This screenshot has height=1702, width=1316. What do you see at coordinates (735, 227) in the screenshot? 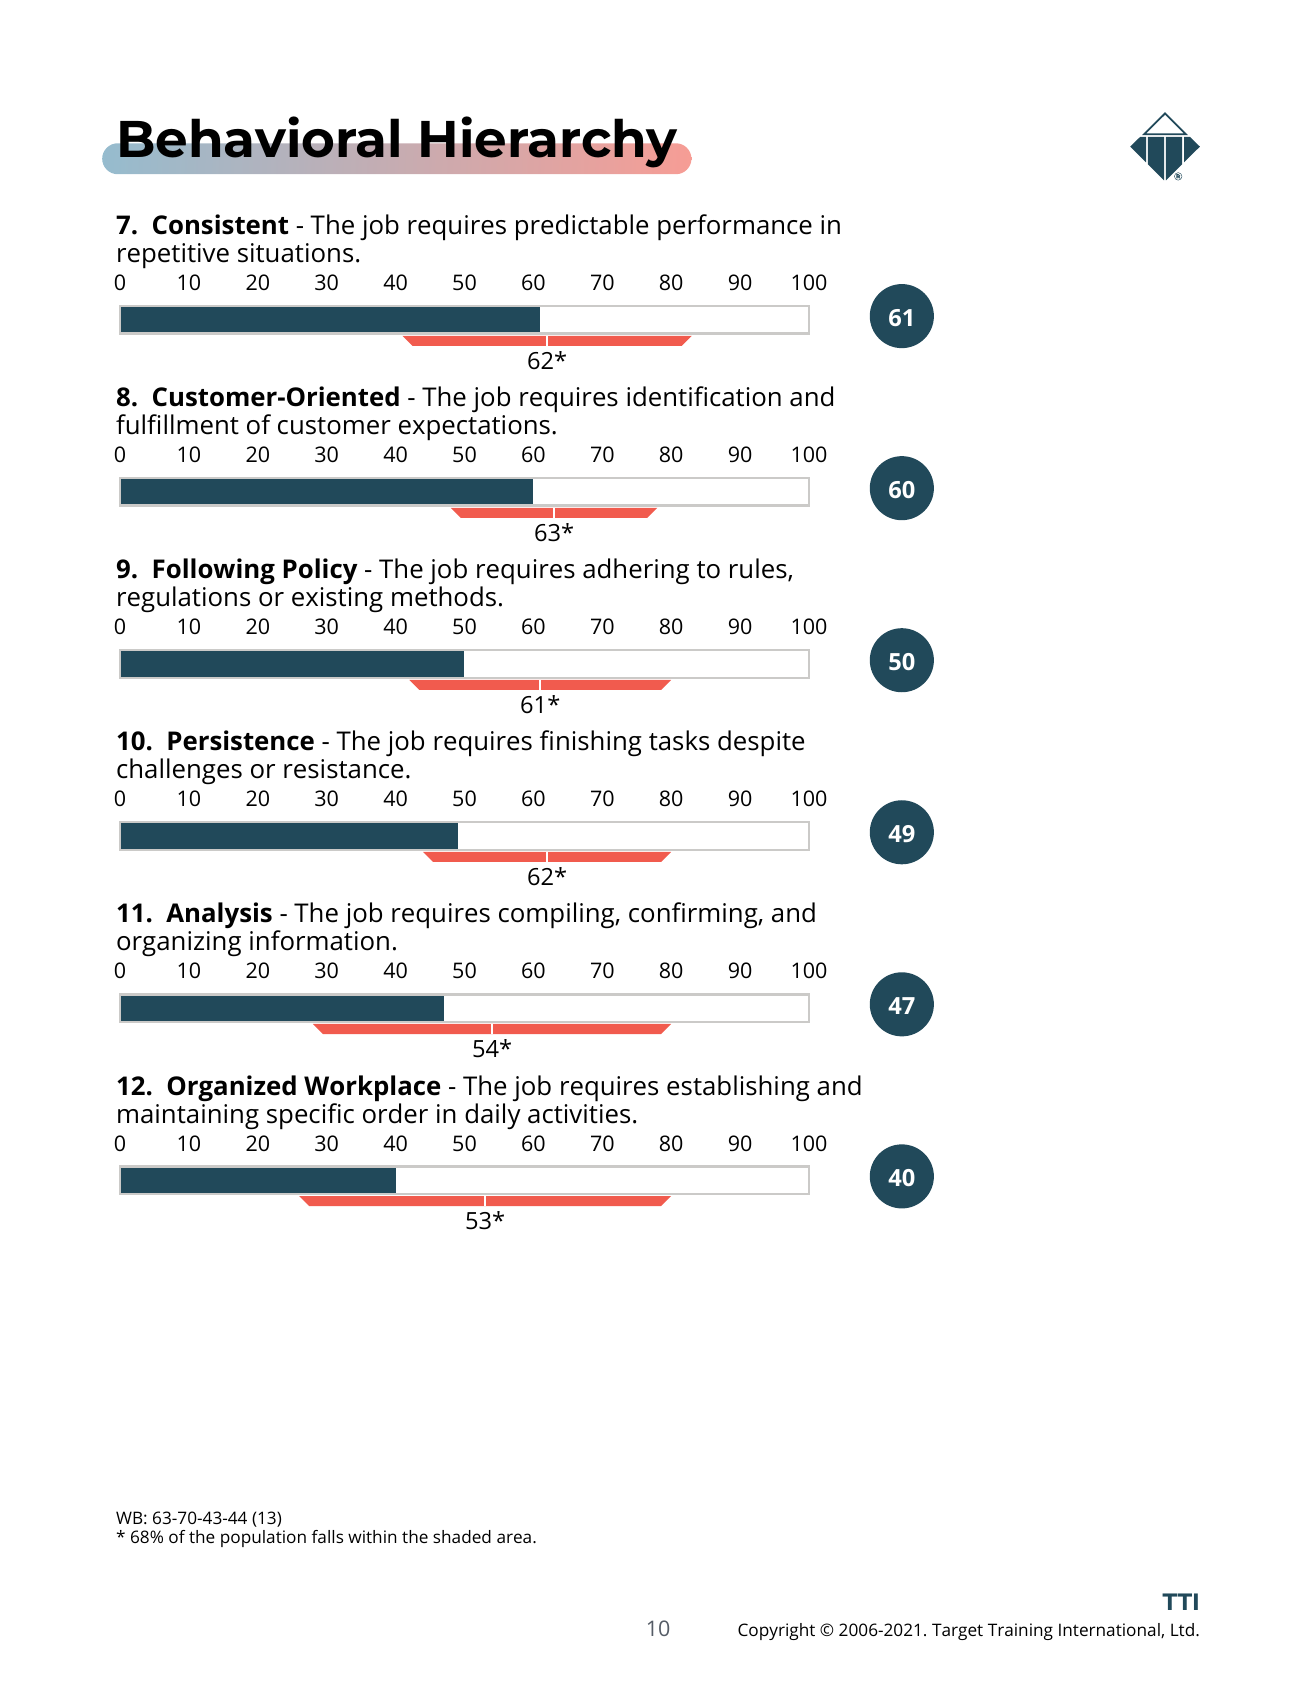
I see `performance` at bounding box center [735, 227].
